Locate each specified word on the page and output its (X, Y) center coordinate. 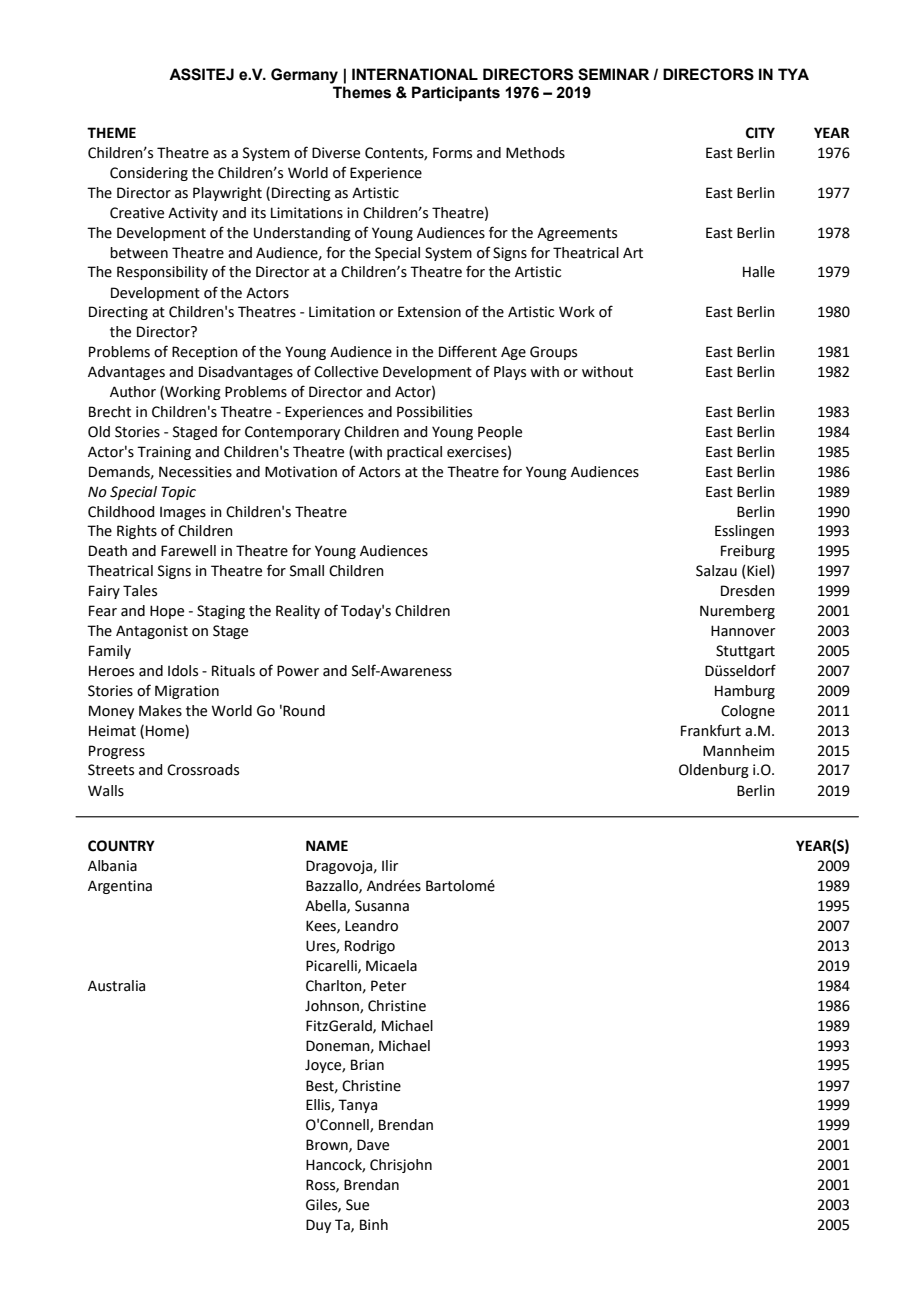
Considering (149, 174)
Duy (318, 1226)
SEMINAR (613, 74)
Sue (357, 1205)
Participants (456, 94)
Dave (373, 1145)
